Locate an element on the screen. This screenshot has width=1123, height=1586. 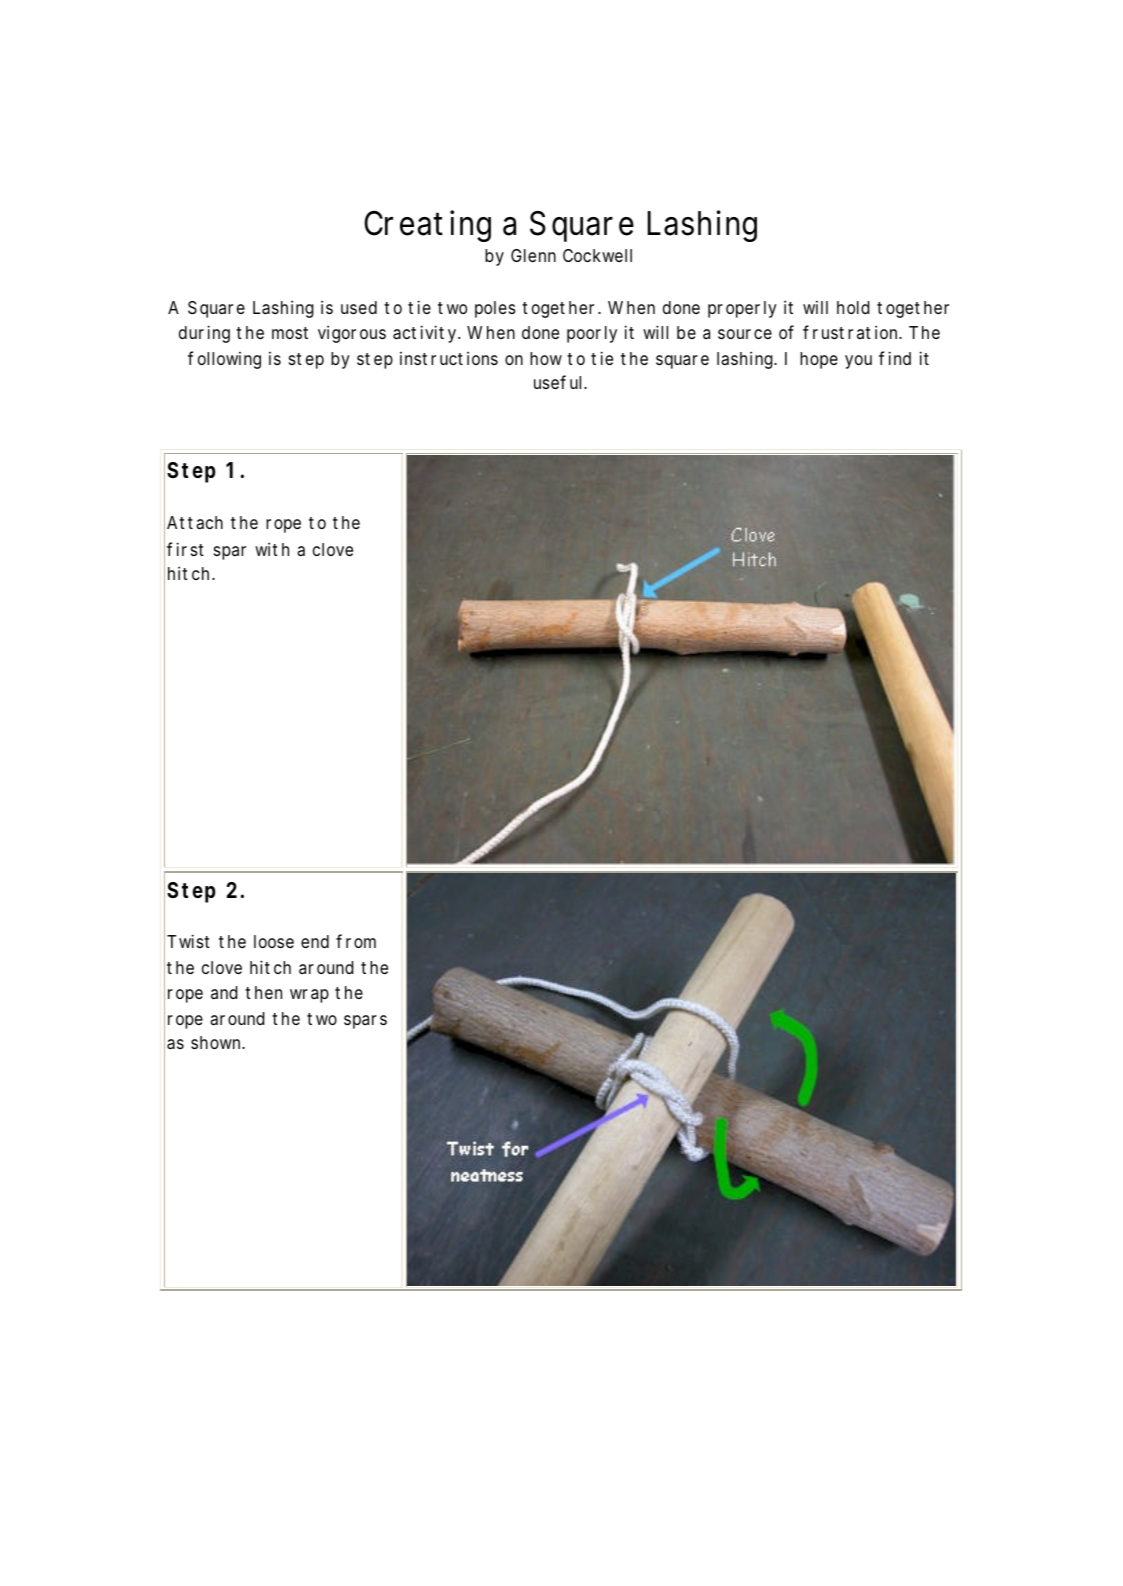
wrap is located at coordinates (309, 996).
